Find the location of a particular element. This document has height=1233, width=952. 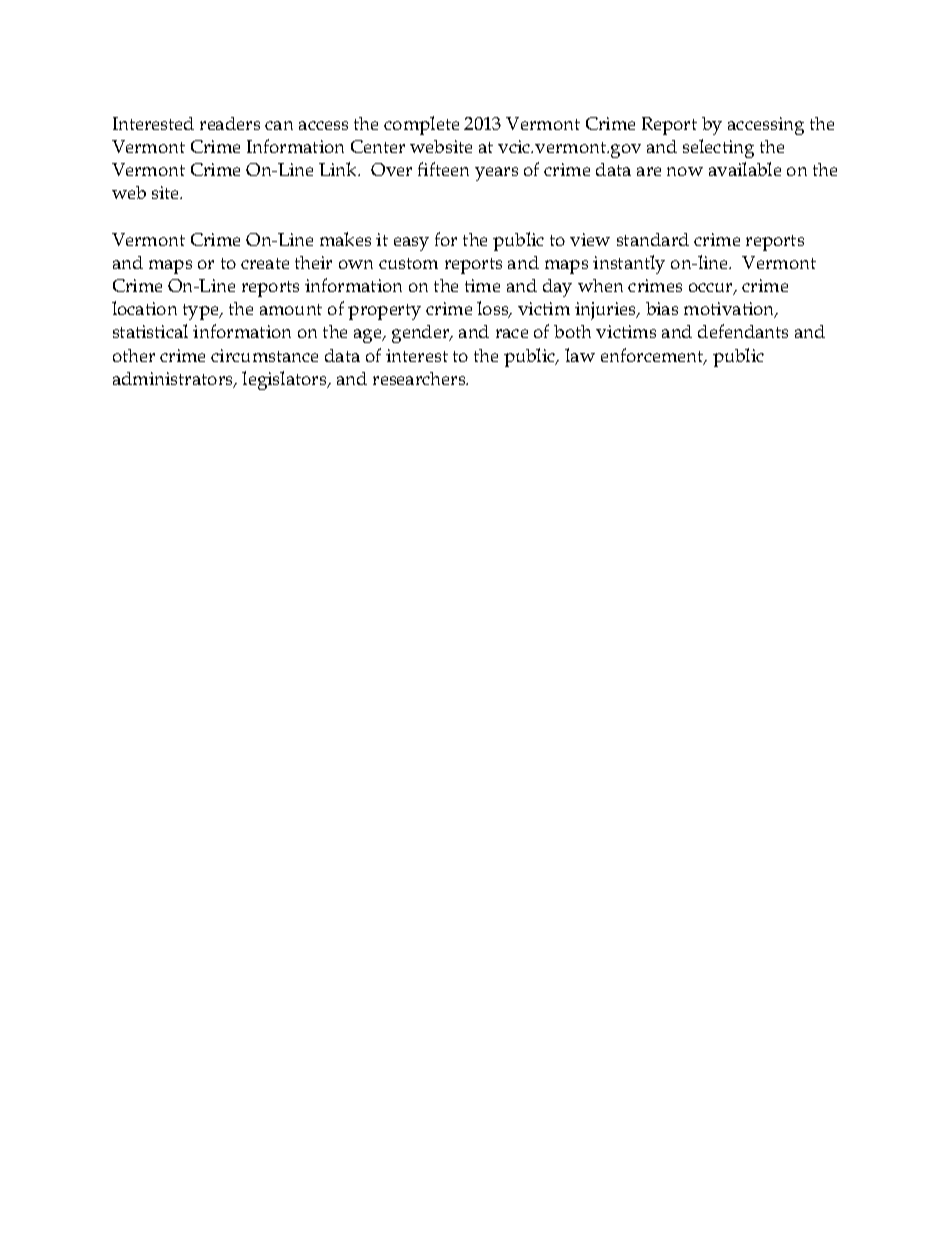

type is located at coordinates (202, 312).
